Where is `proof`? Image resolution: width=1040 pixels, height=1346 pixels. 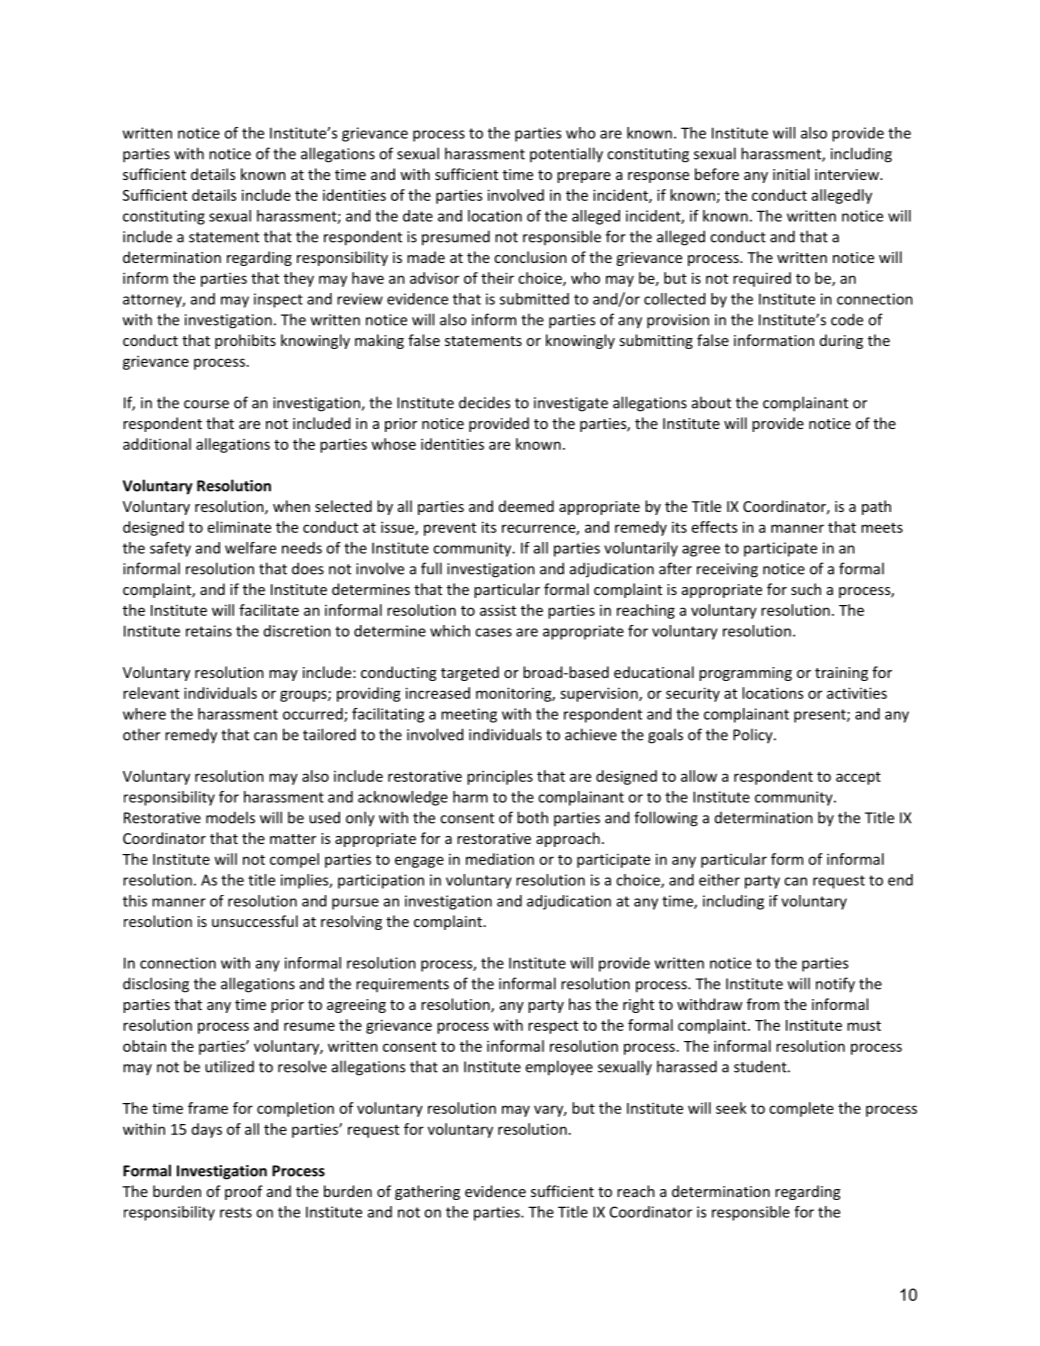
proof is located at coordinates (244, 1192).
